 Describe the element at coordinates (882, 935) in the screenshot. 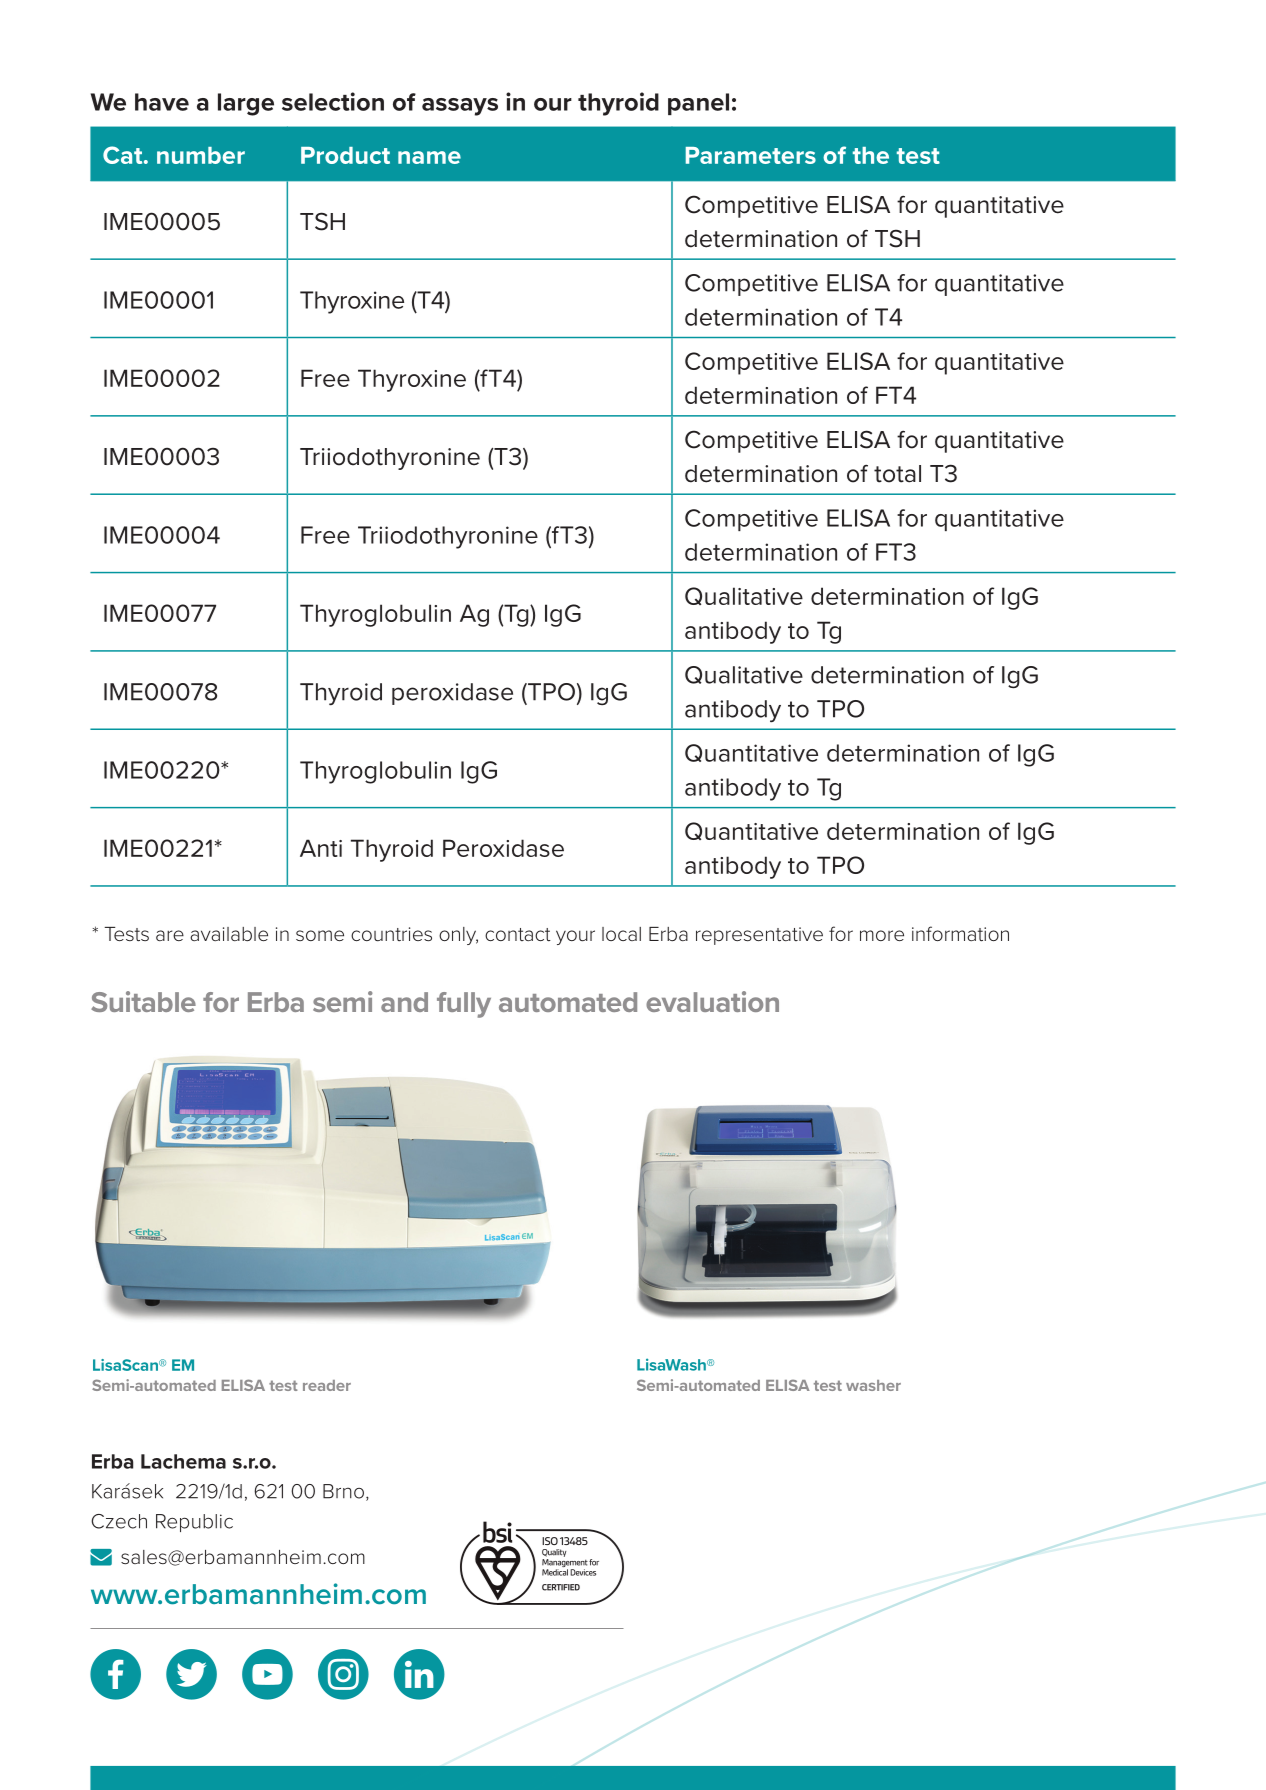

I see `more` at that location.
